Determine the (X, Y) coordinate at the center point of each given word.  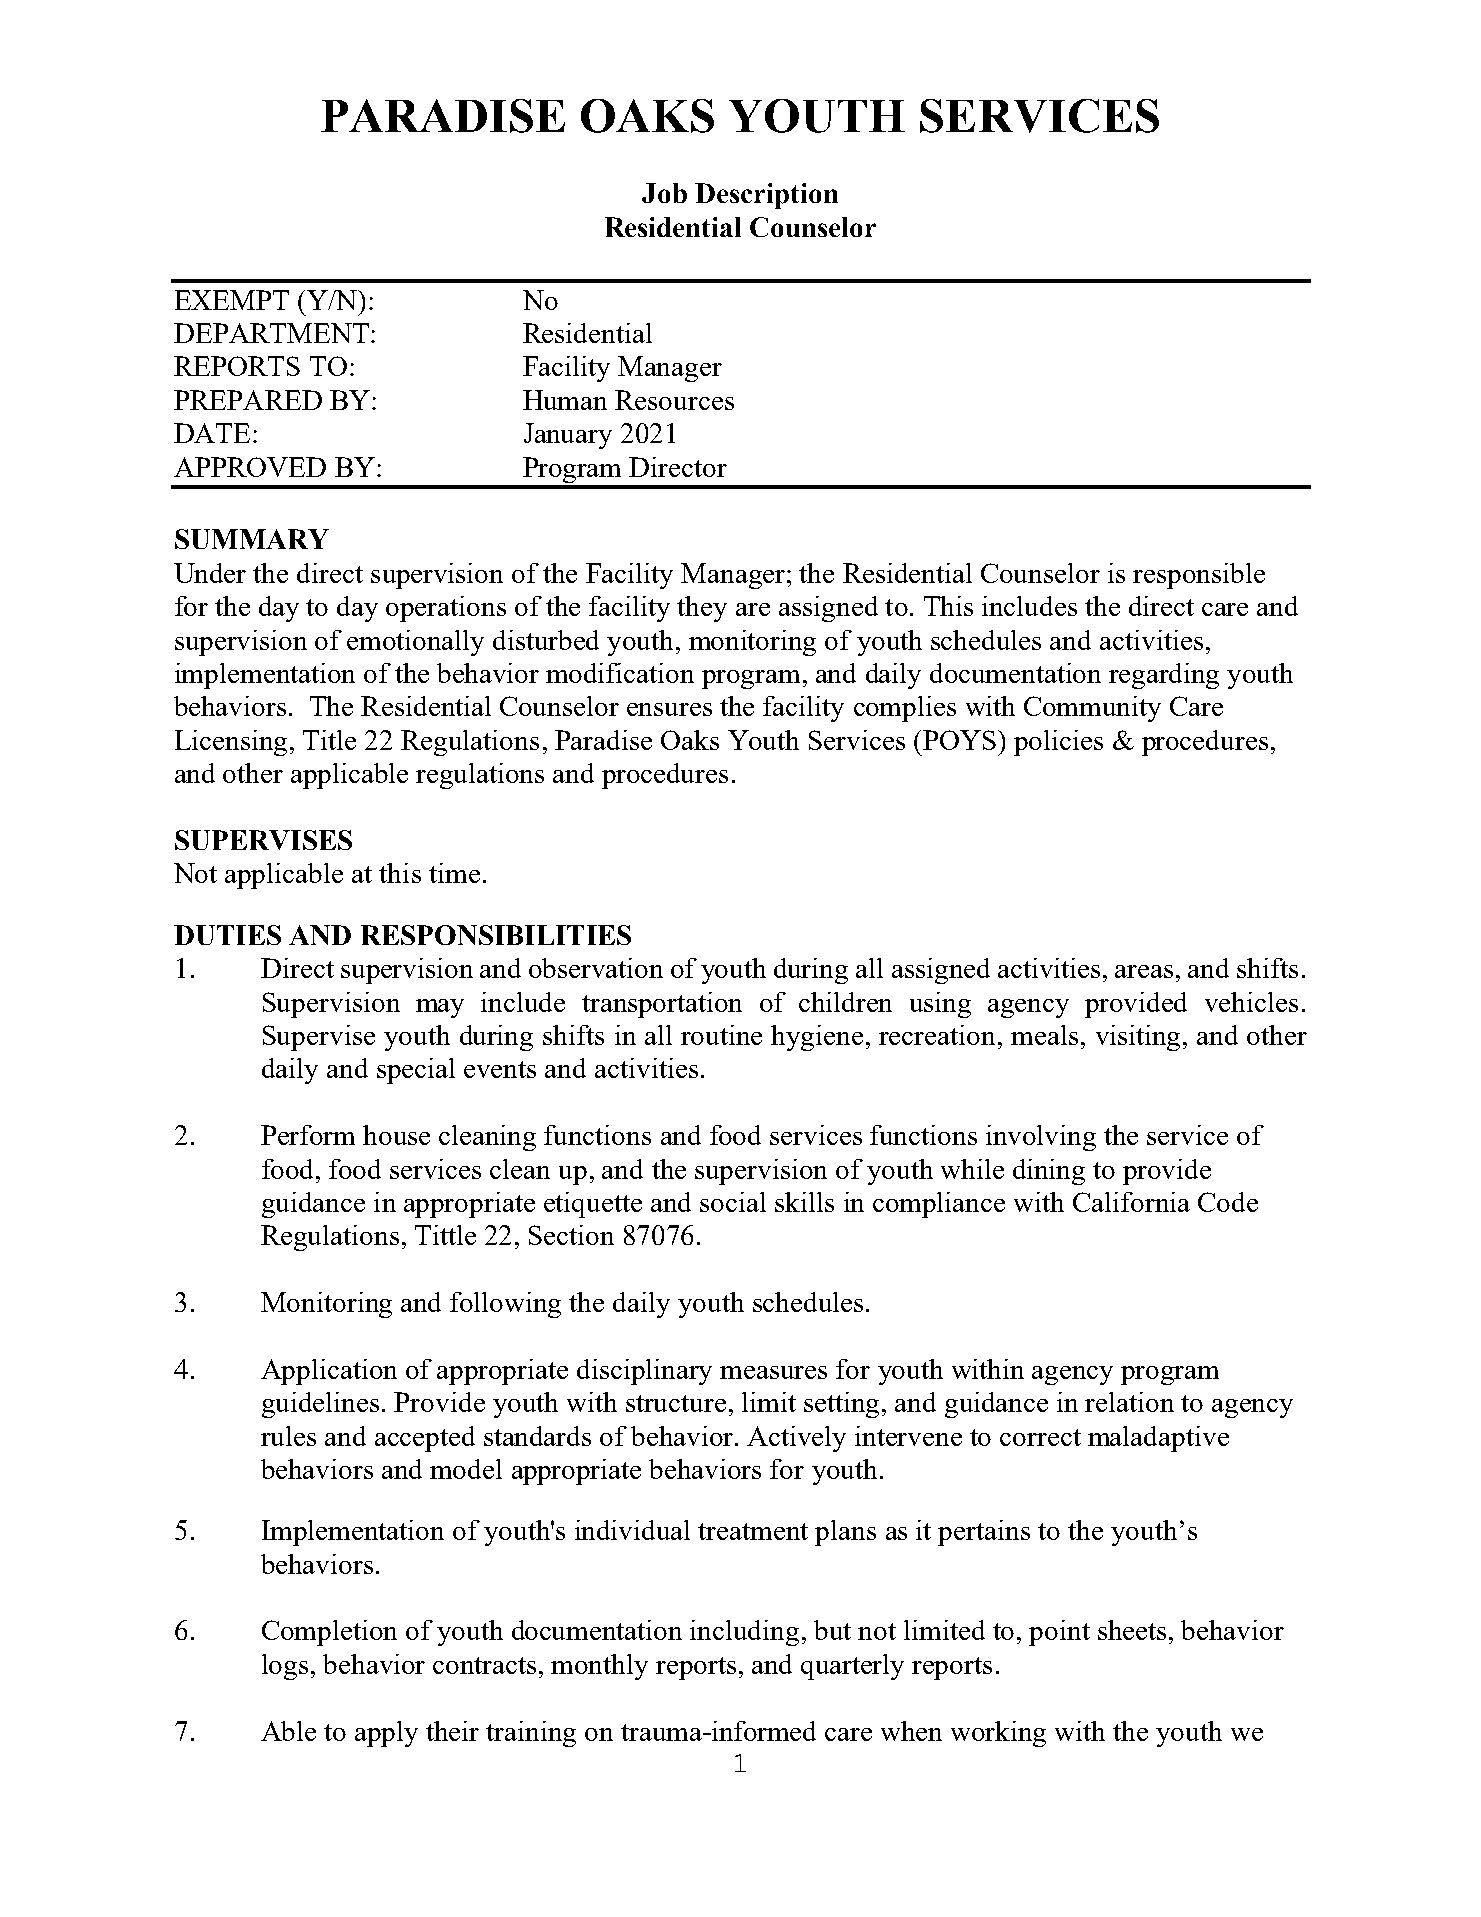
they (702, 609)
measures (773, 1372)
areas (1144, 971)
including (744, 1633)
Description (766, 196)
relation (1129, 1402)
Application (329, 1372)
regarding (1164, 676)
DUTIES (227, 935)
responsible (1199, 576)
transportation (662, 1005)
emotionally (415, 643)
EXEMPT (232, 300)
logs (285, 1667)
